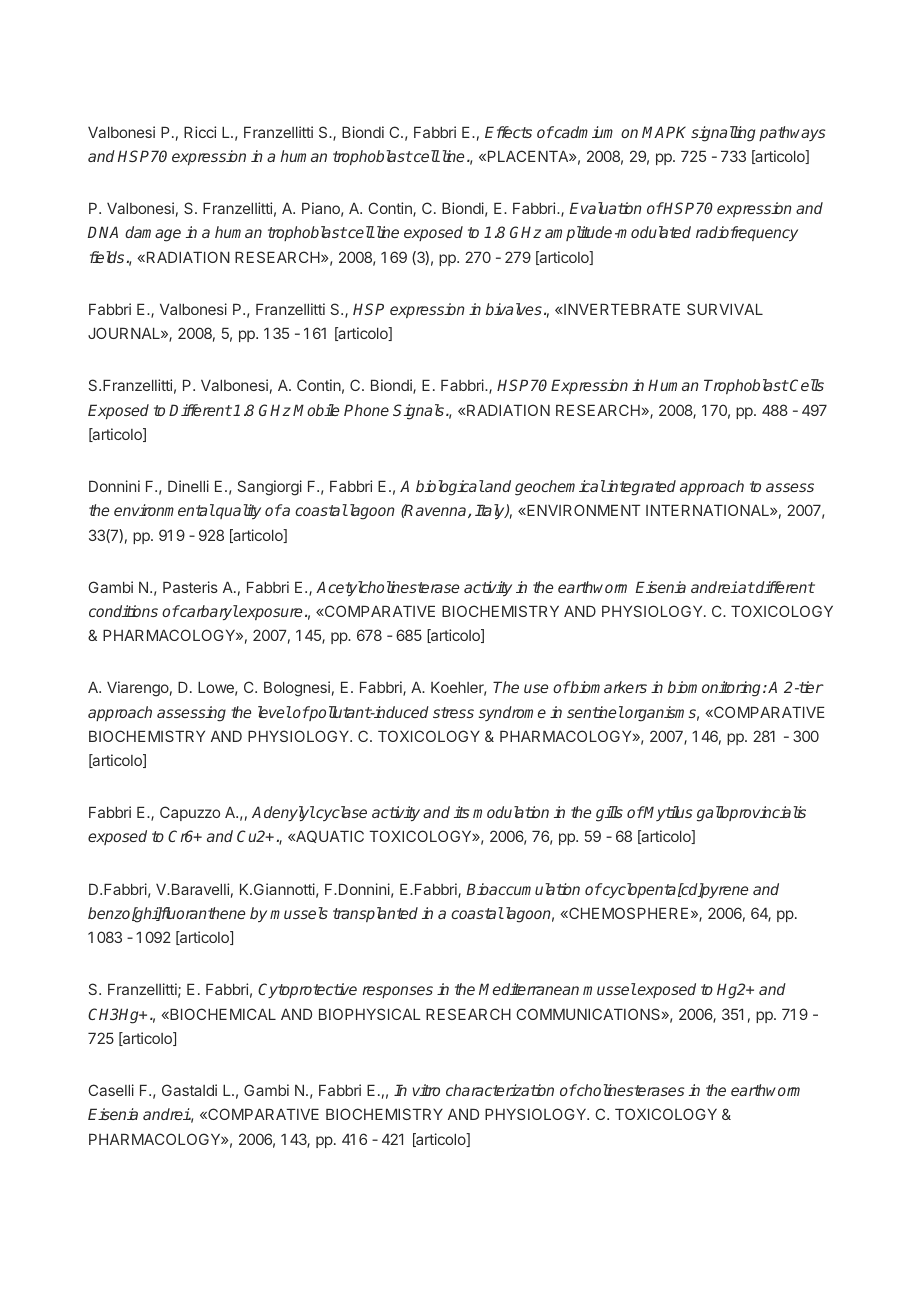 The width and height of the screenshot is (924, 1308). What do you see at coordinates (200, 132) in the screenshot?
I see `Ricci` at bounding box center [200, 132].
